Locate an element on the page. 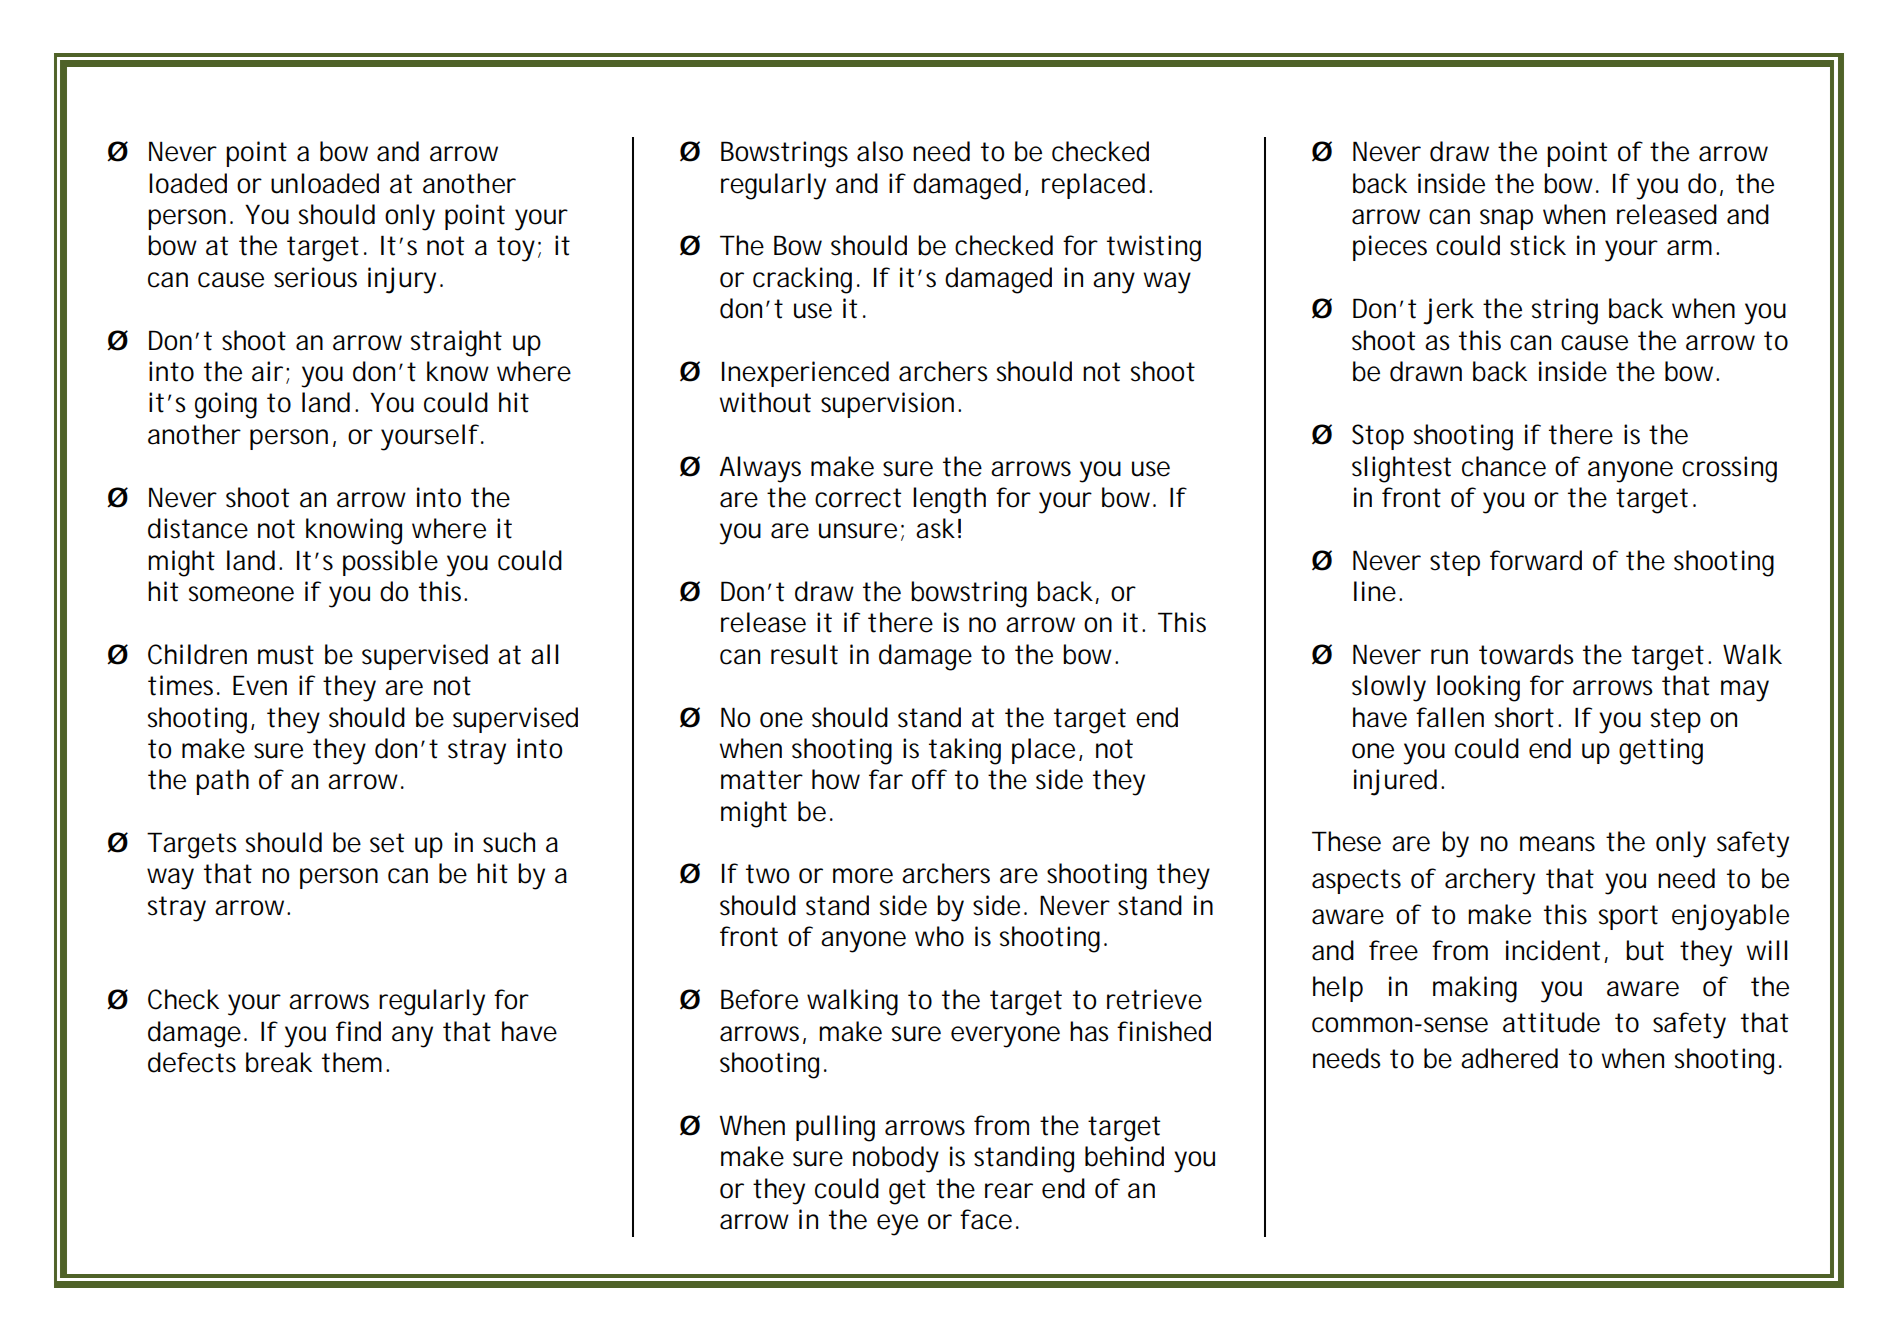 The width and height of the page is (1898, 1341). rear is located at coordinates (1009, 1191).
